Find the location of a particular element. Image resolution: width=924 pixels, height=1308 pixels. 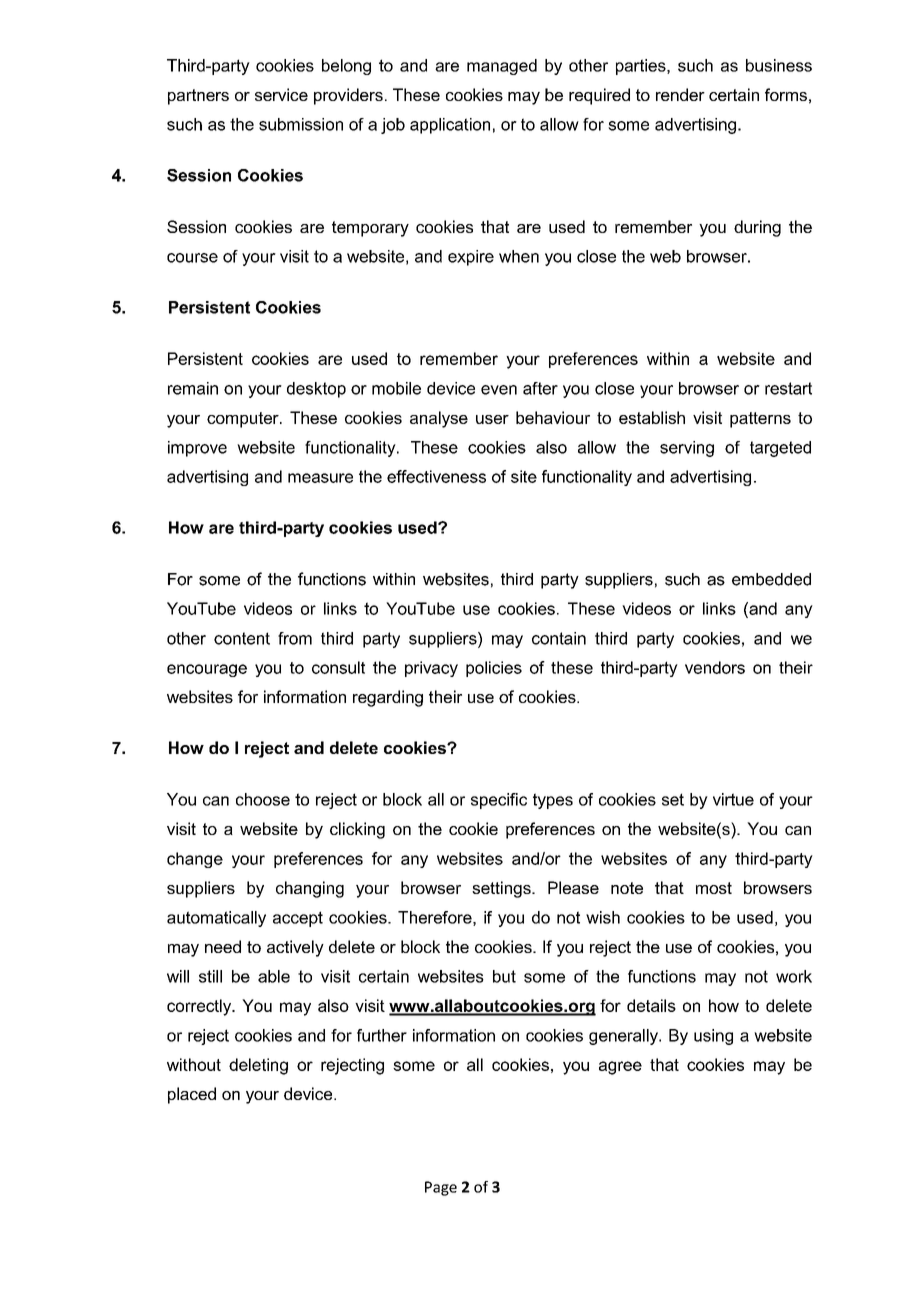

policies is located at coordinates (494, 669).
